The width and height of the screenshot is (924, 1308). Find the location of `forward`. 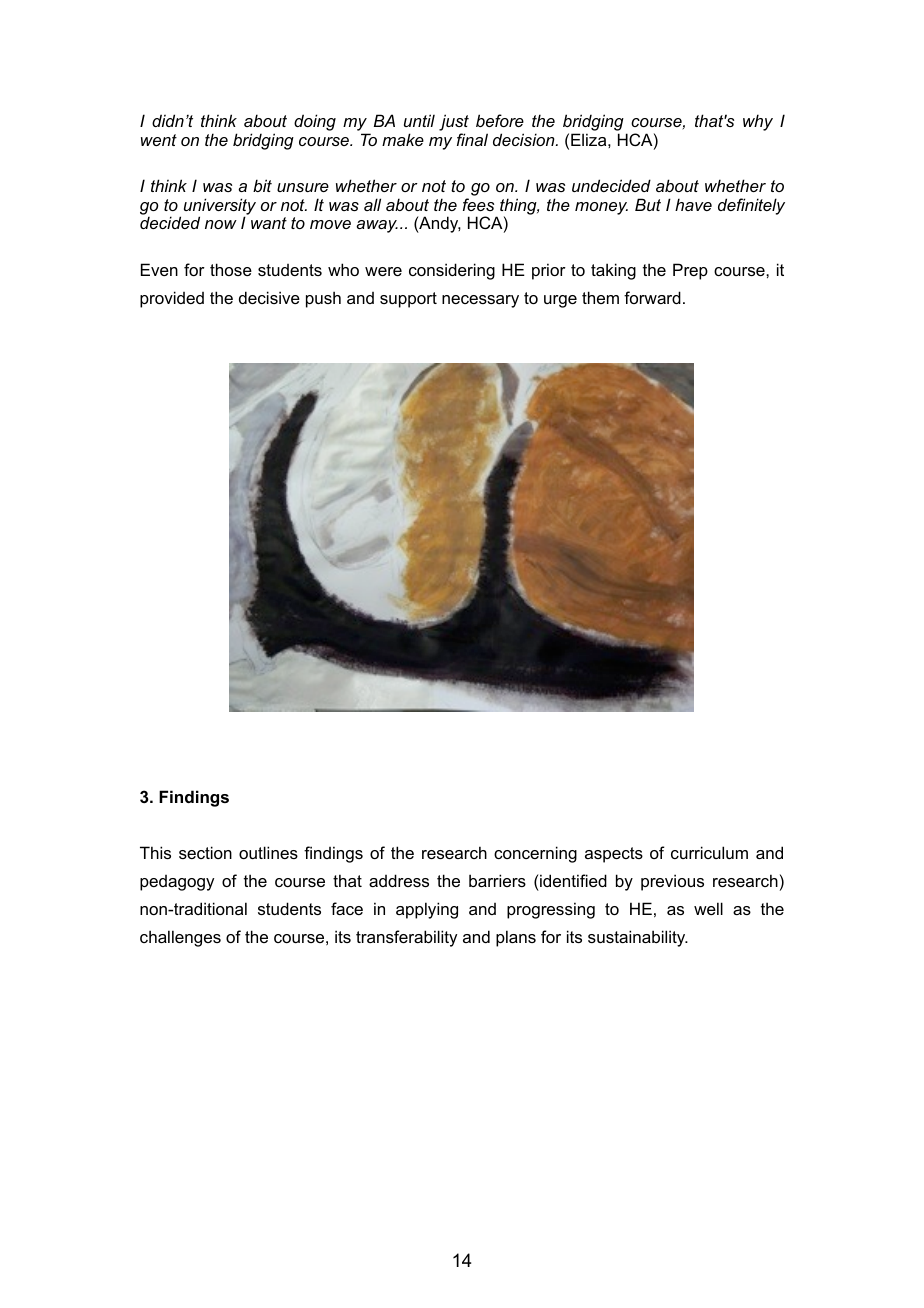

forward is located at coordinates (652, 297).
